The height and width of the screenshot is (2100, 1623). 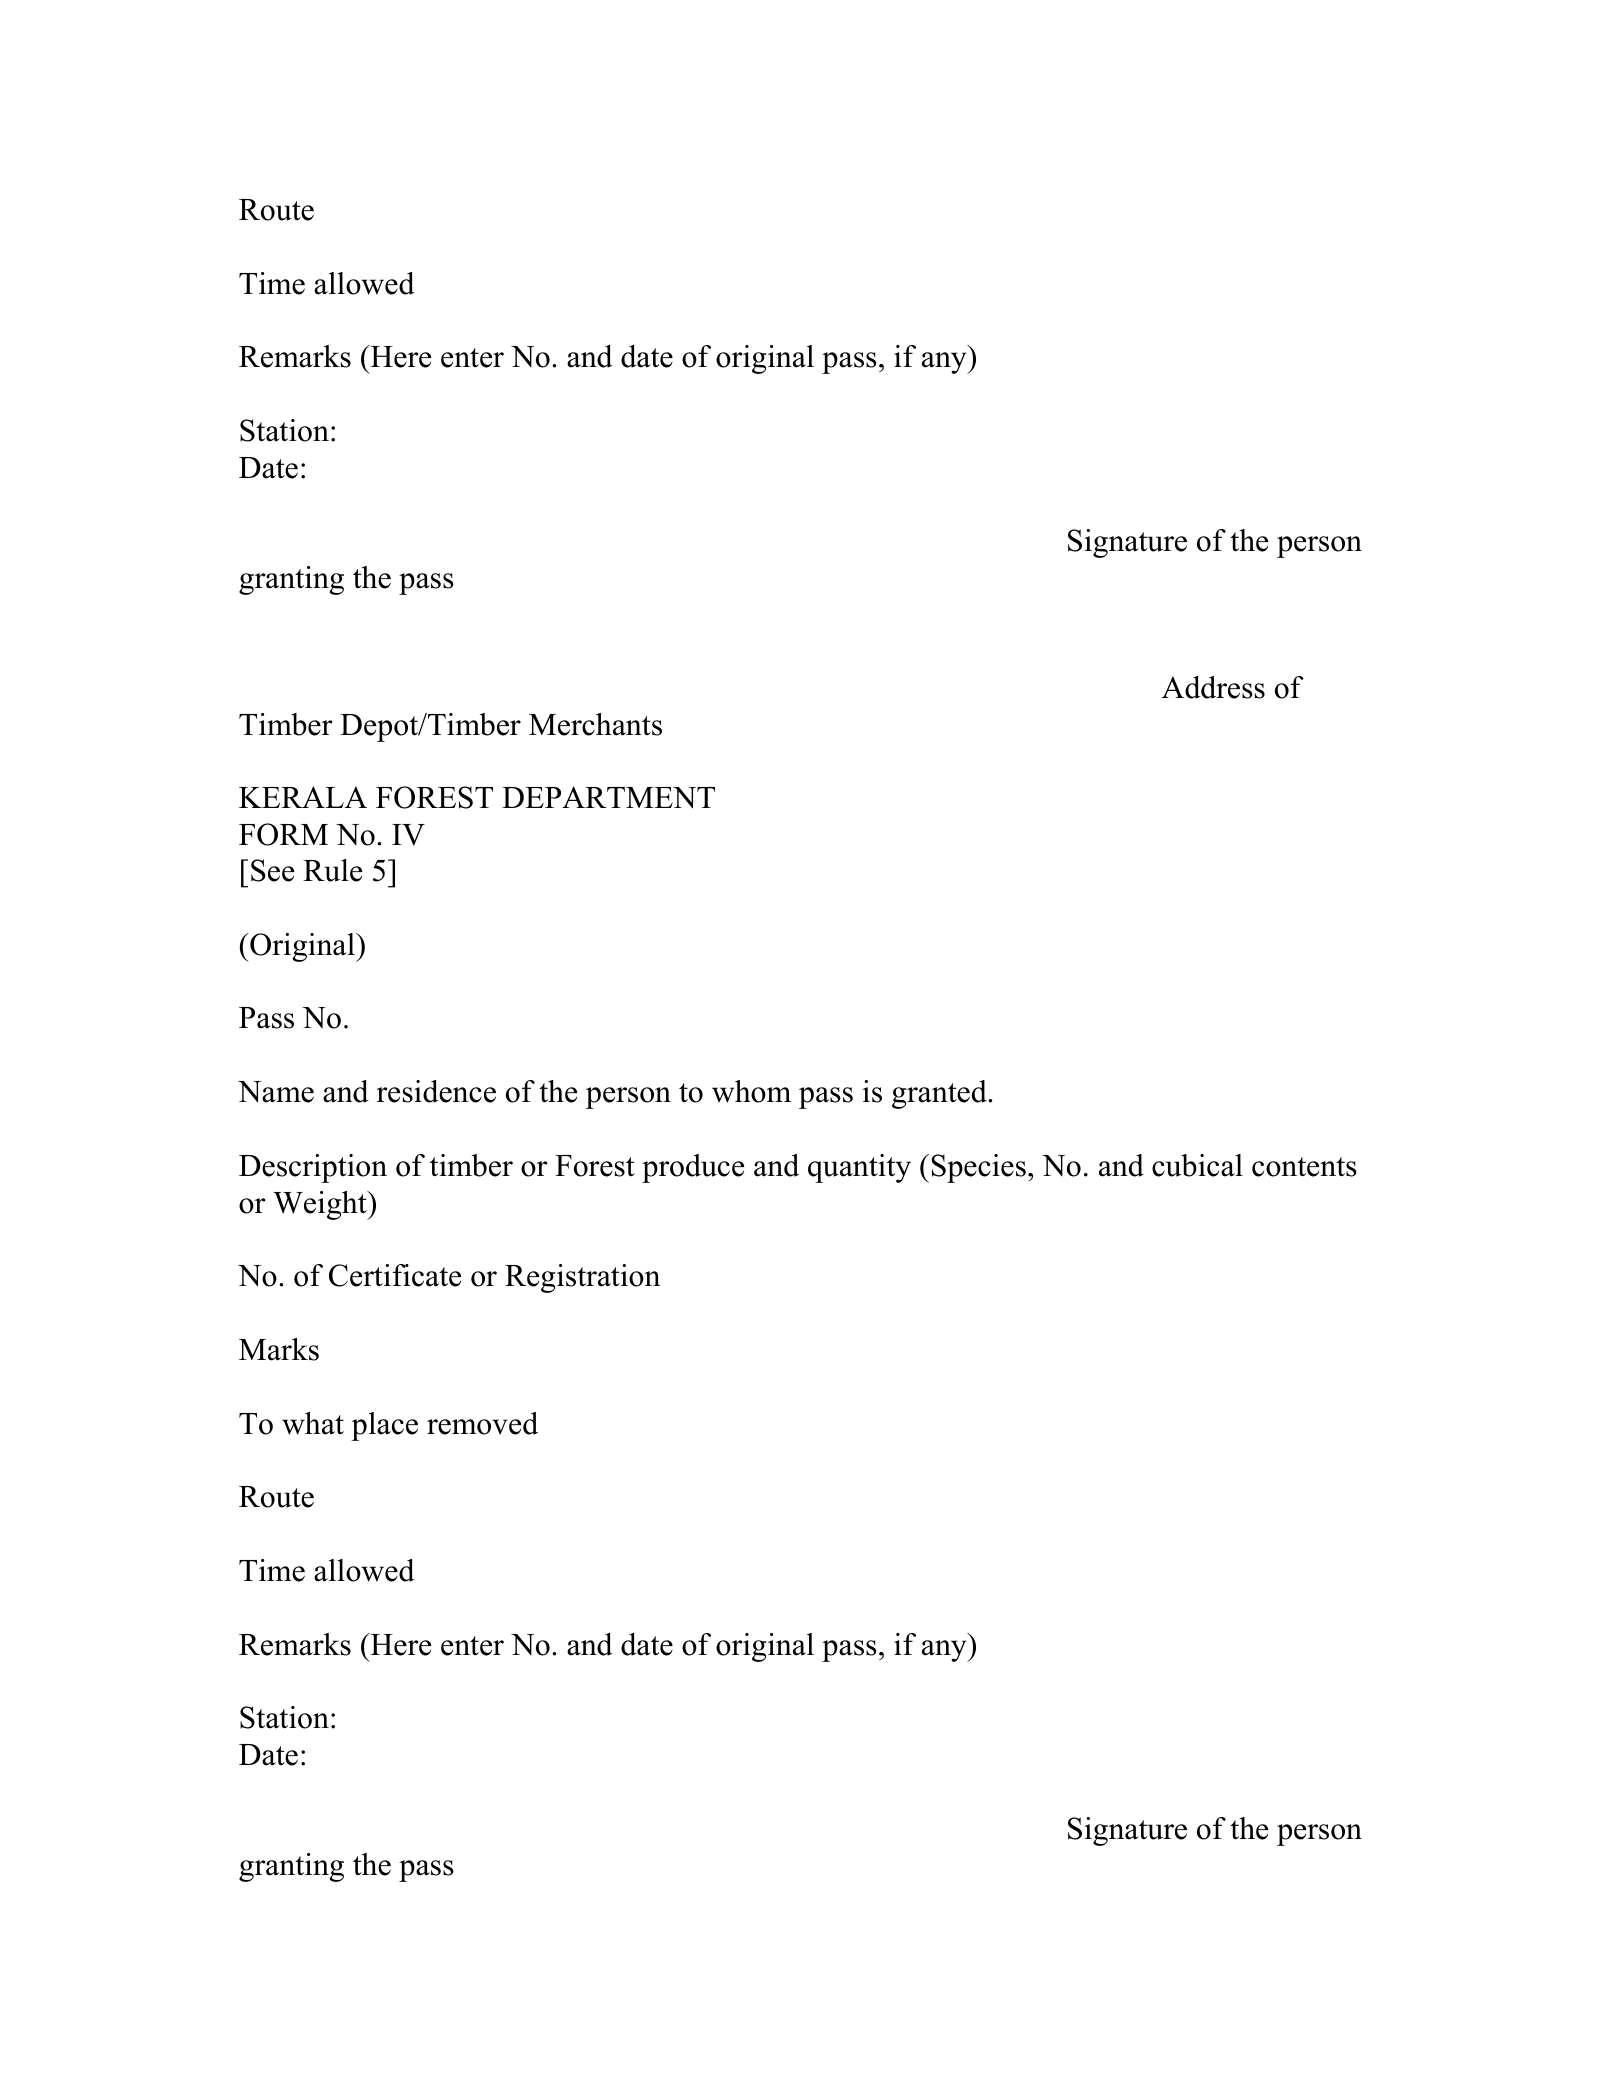 What do you see at coordinates (1304, 1167) in the screenshot?
I see `contents` at bounding box center [1304, 1167].
